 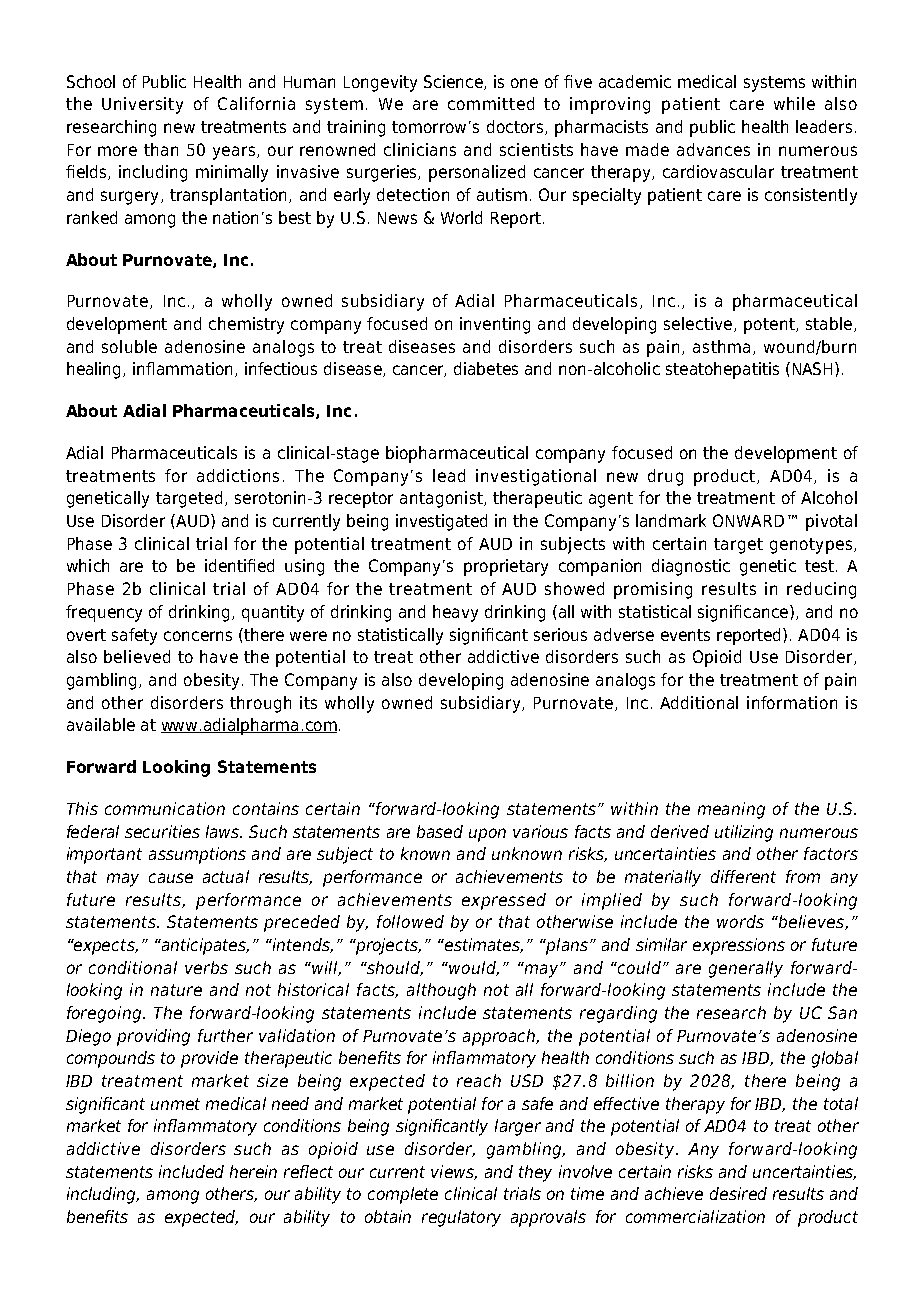 What do you see at coordinates (238, 475) in the page?
I see `addictions` at bounding box center [238, 475].
